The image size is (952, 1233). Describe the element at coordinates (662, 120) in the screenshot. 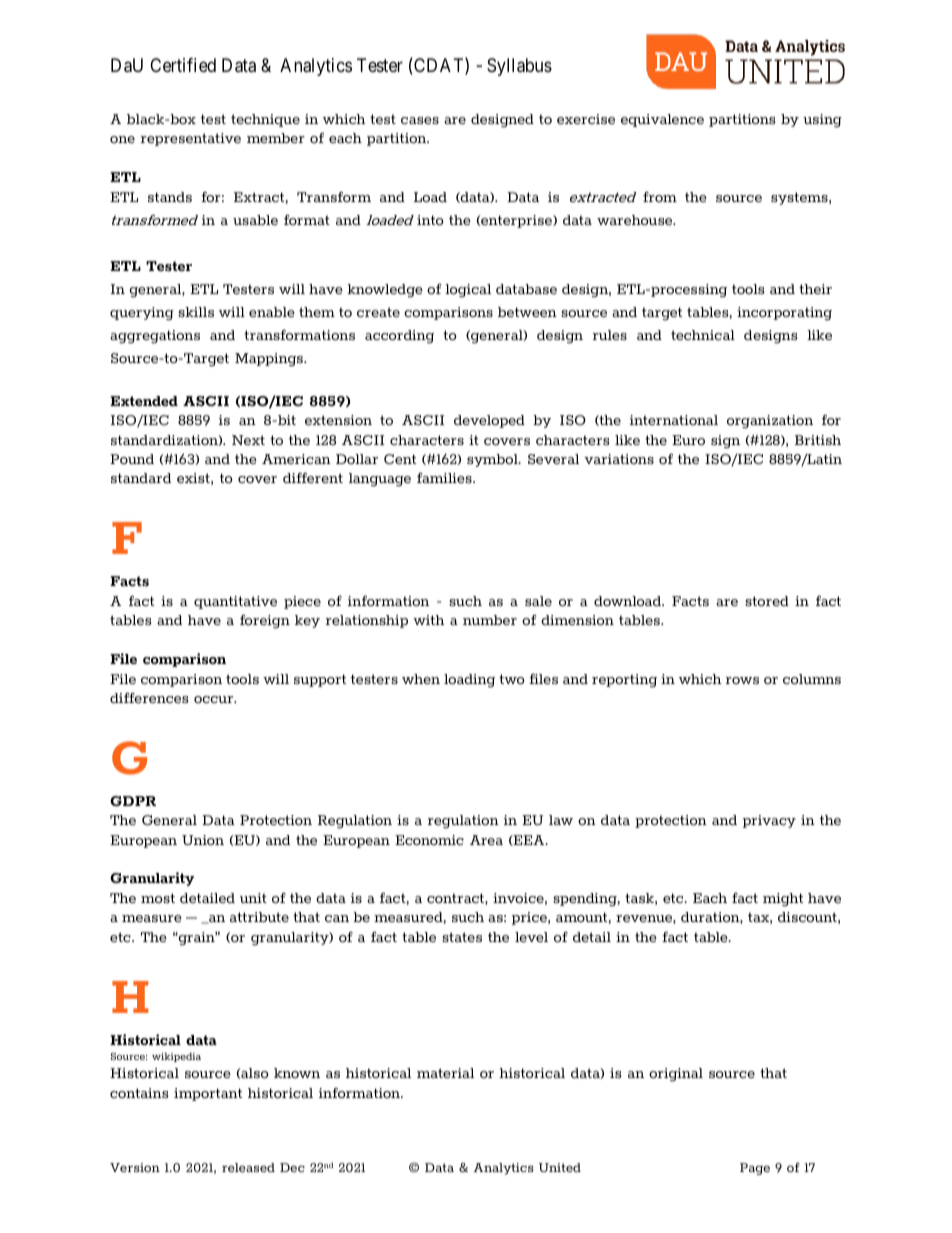

I see `equivalence` at that location.
